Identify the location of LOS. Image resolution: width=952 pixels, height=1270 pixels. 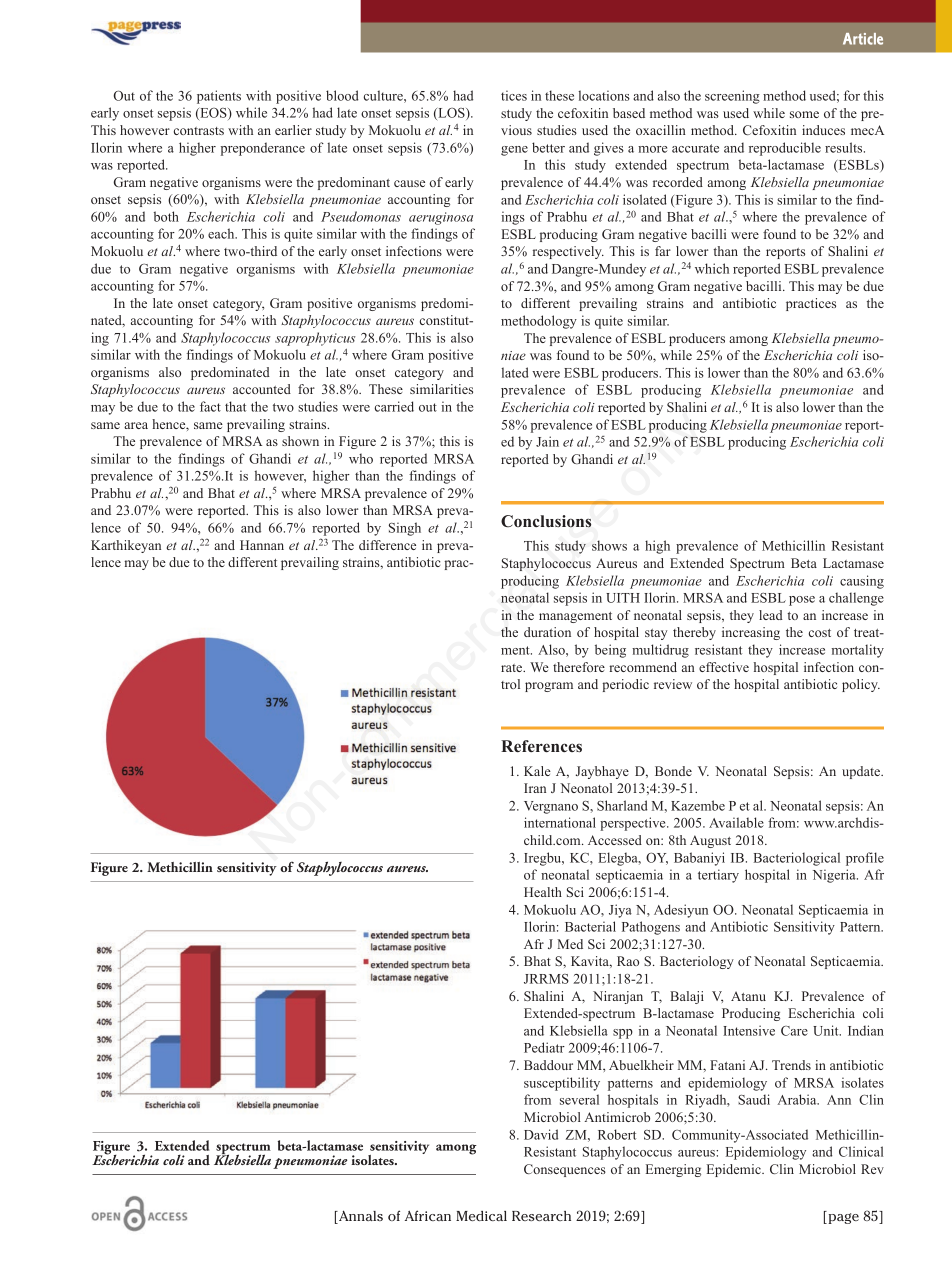
(451, 114).
